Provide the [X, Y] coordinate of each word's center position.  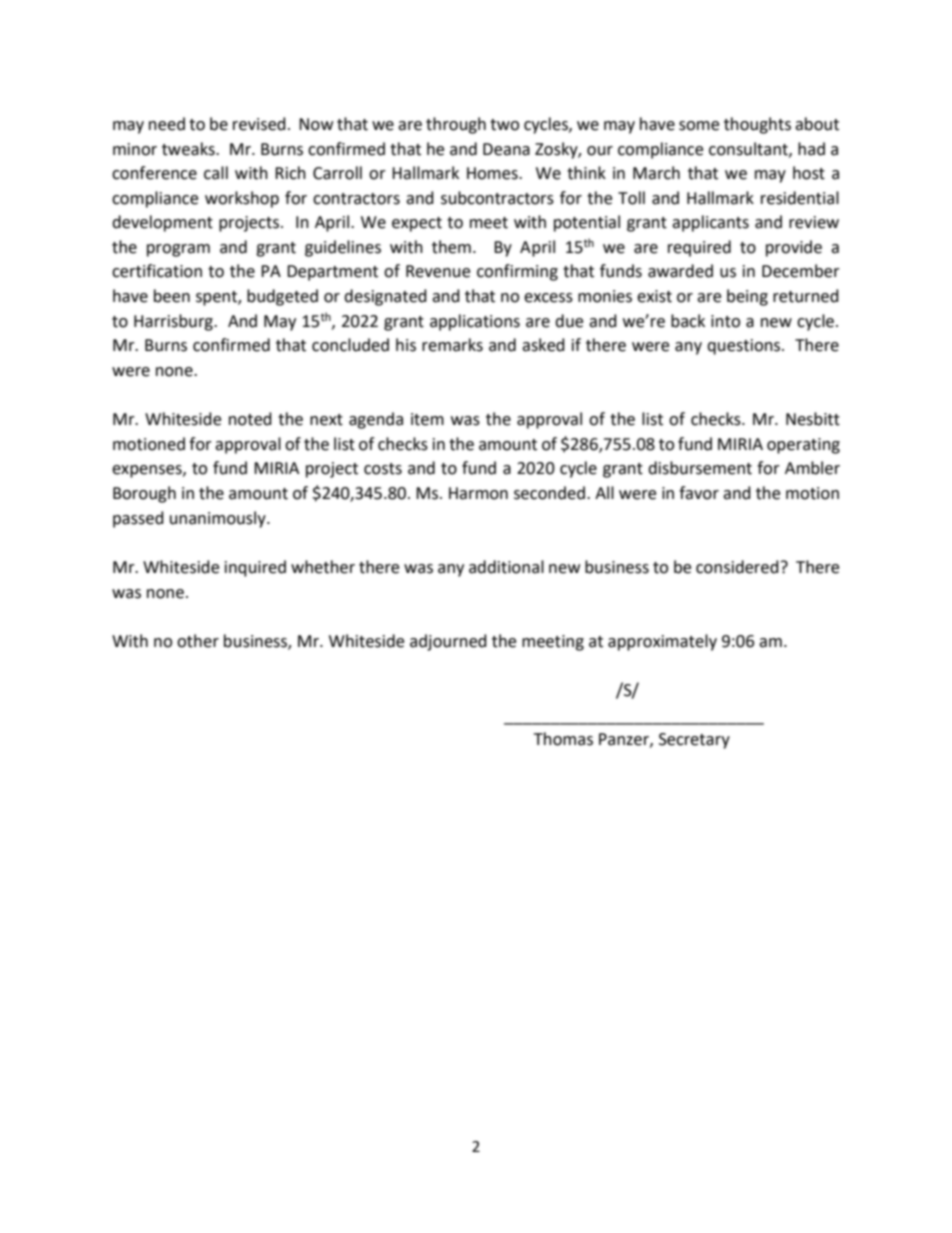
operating [803, 446]
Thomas [563, 739]
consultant [749, 149]
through [456, 125]
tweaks [189, 149]
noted [250, 419]
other [198, 641]
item [427, 419]
